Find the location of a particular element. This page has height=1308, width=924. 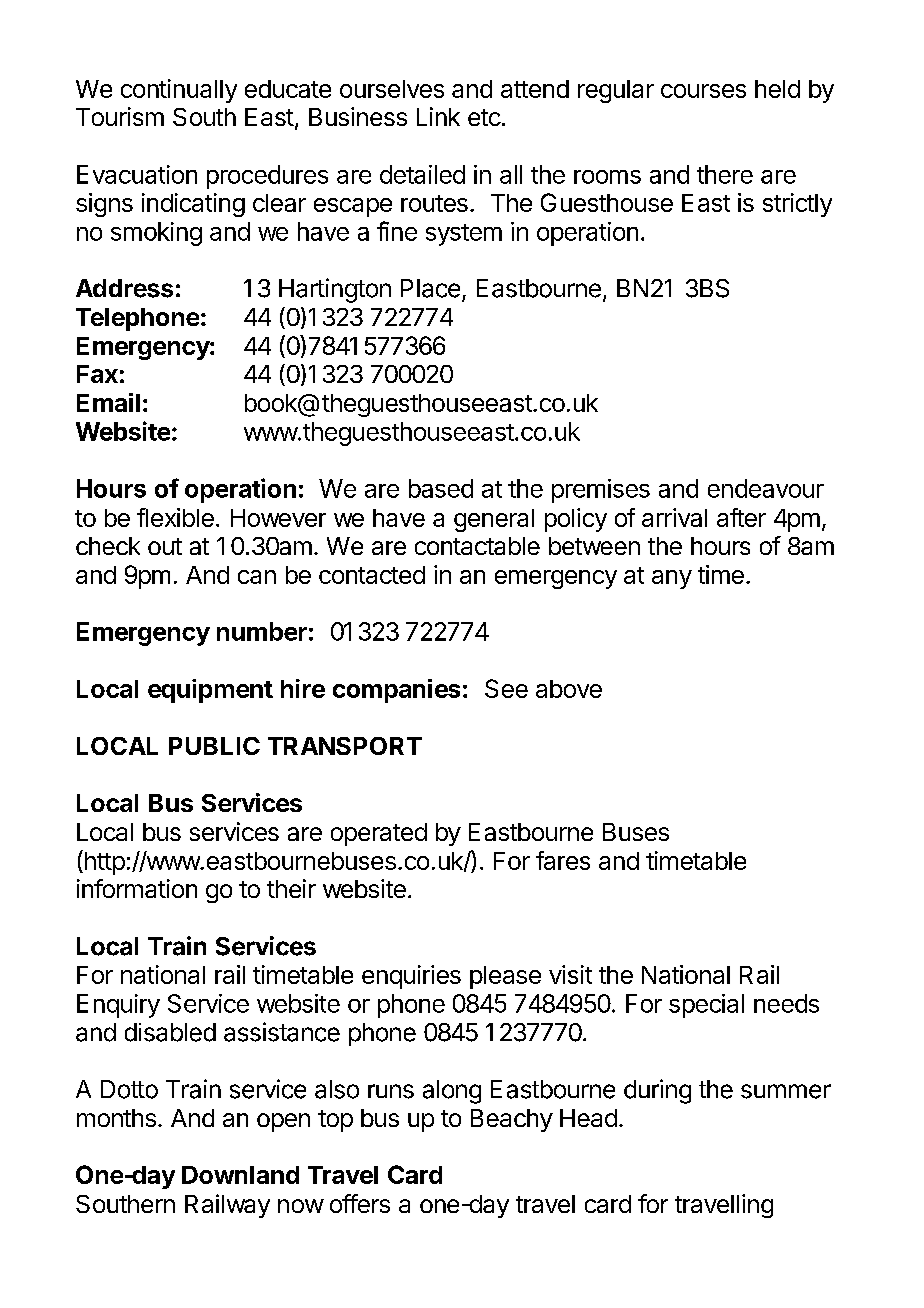

months is located at coordinates (116, 1118).
